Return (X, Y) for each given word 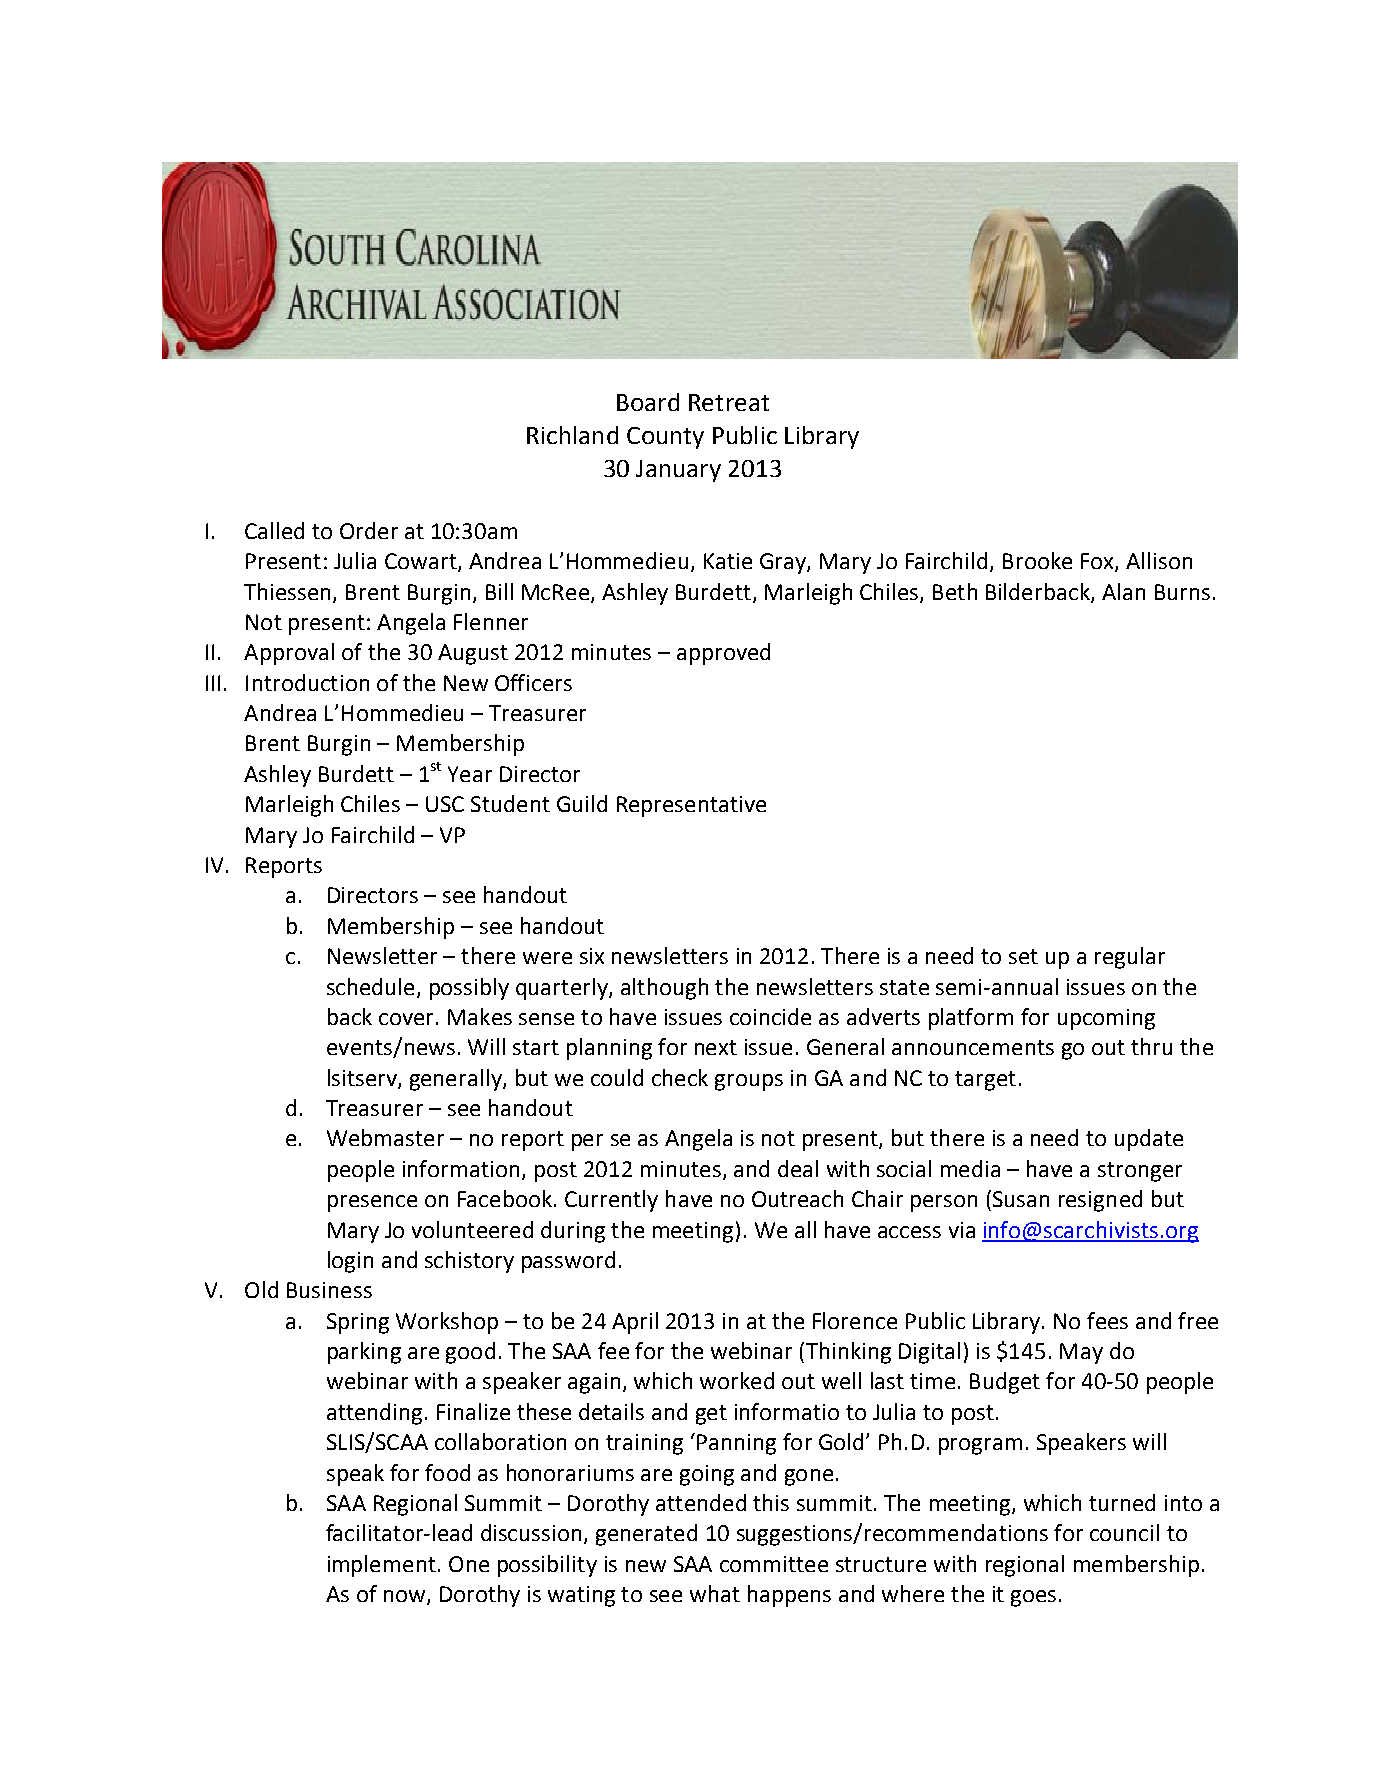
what (715, 1593)
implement (382, 1566)
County (665, 438)
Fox (1098, 562)
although (664, 989)
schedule (370, 986)
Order (369, 530)
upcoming (1106, 1019)
